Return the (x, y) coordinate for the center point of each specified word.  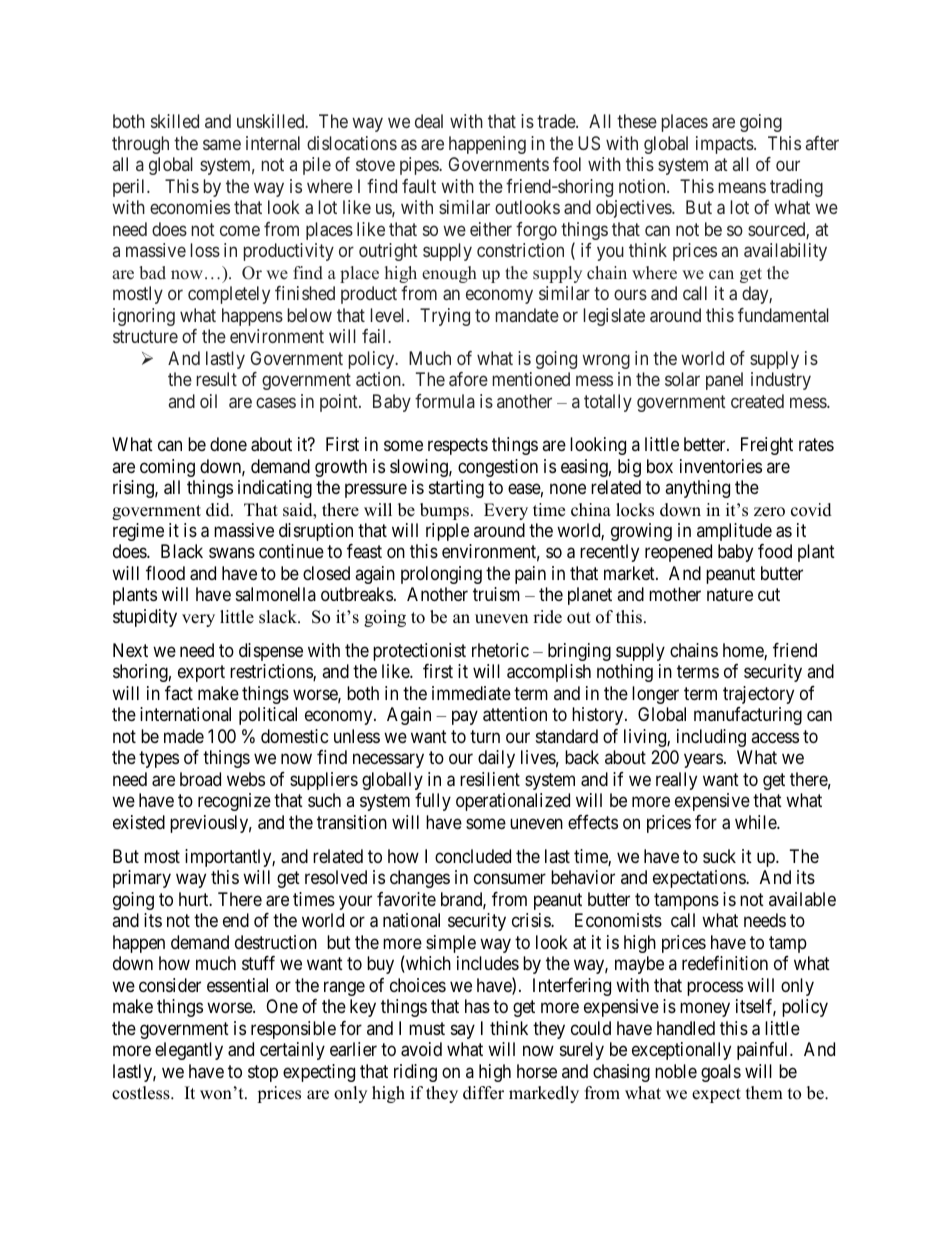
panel (724, 381)
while (756, 822)
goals (721, 1073)
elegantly (189, 1051)
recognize (234, 802)
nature (730, 595)
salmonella (276, 594)
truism (496, 594)
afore (468, 379)
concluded (473, 856)
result (217, 379)
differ (483, 1093)
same (222, 144)
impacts (725, 145)
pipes (420, 166)
